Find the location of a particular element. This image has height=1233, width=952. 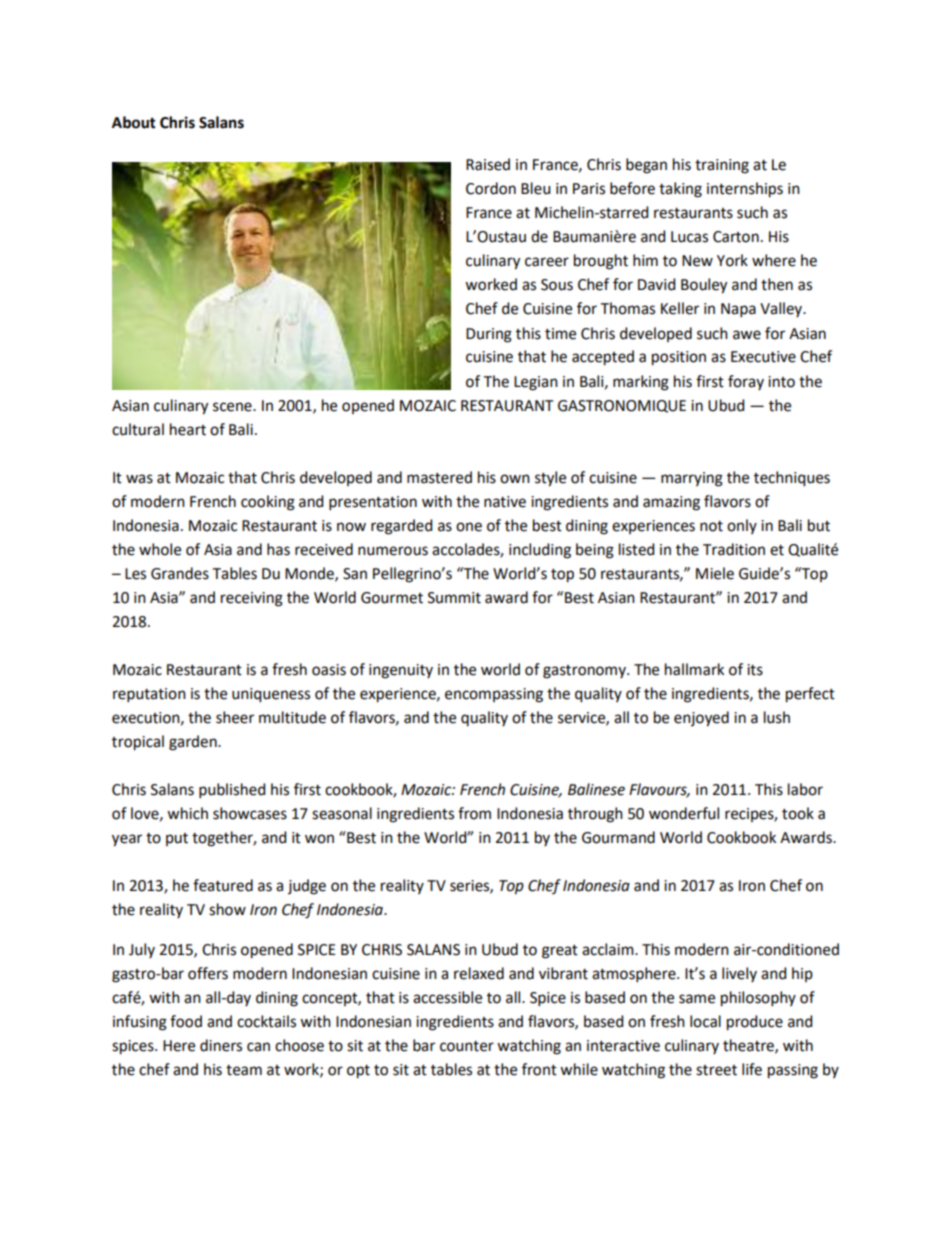

enjoyed is located at coordinates (701, 719).
